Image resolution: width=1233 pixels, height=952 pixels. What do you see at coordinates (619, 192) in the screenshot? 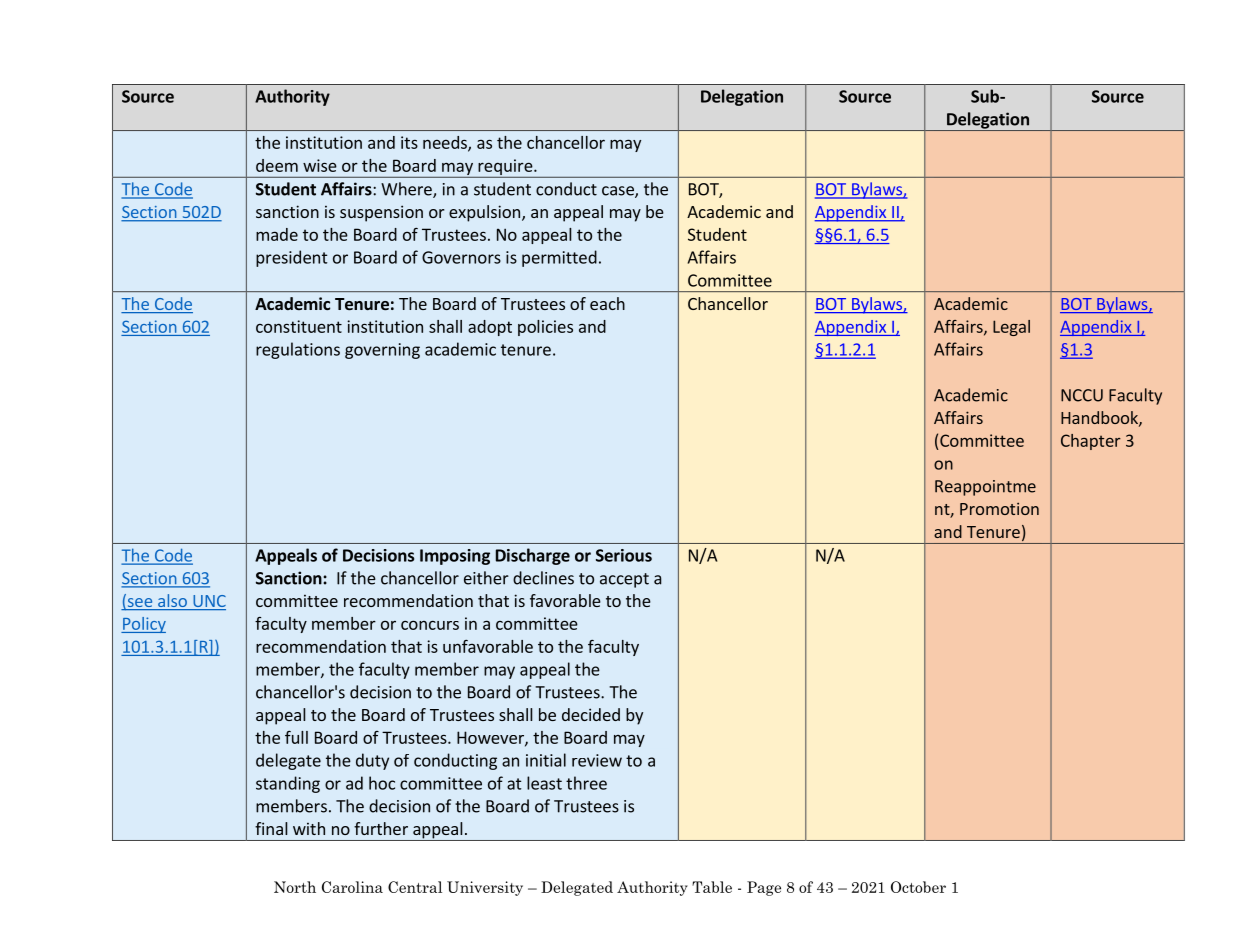
I see `case` at bounding box center [619, 192].
